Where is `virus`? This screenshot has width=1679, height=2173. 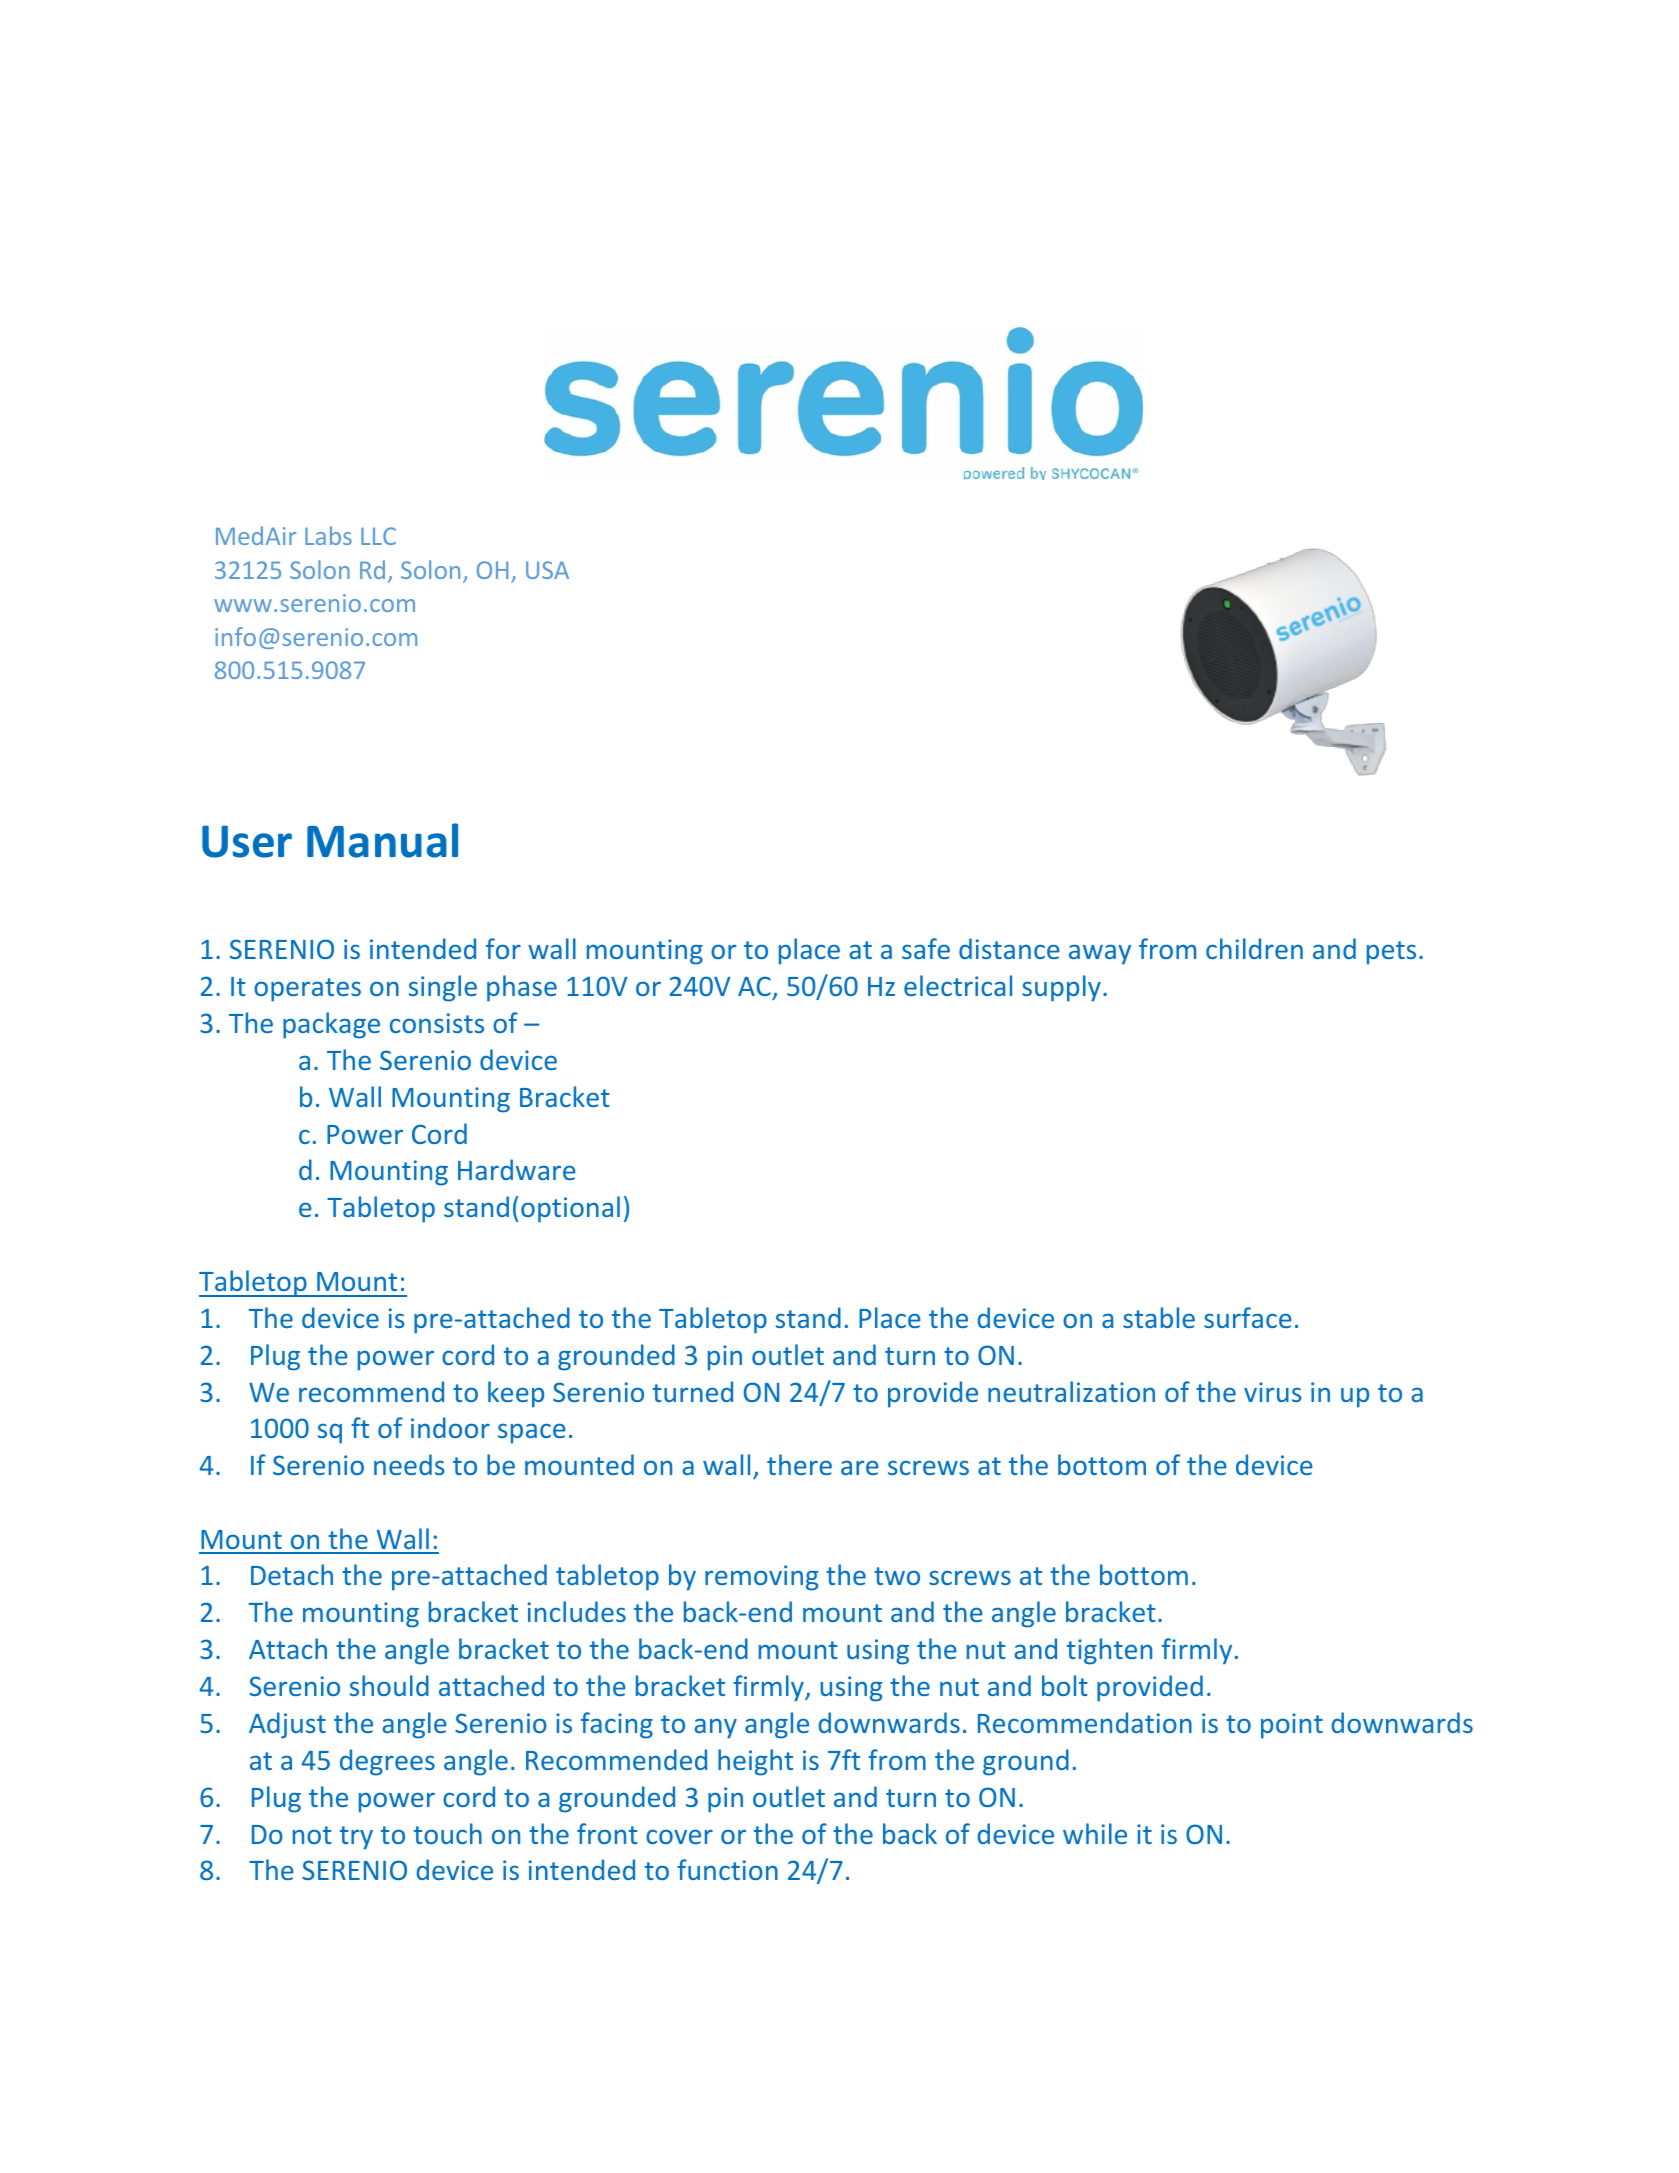
virus is located at coordinates (1272, 1392).
